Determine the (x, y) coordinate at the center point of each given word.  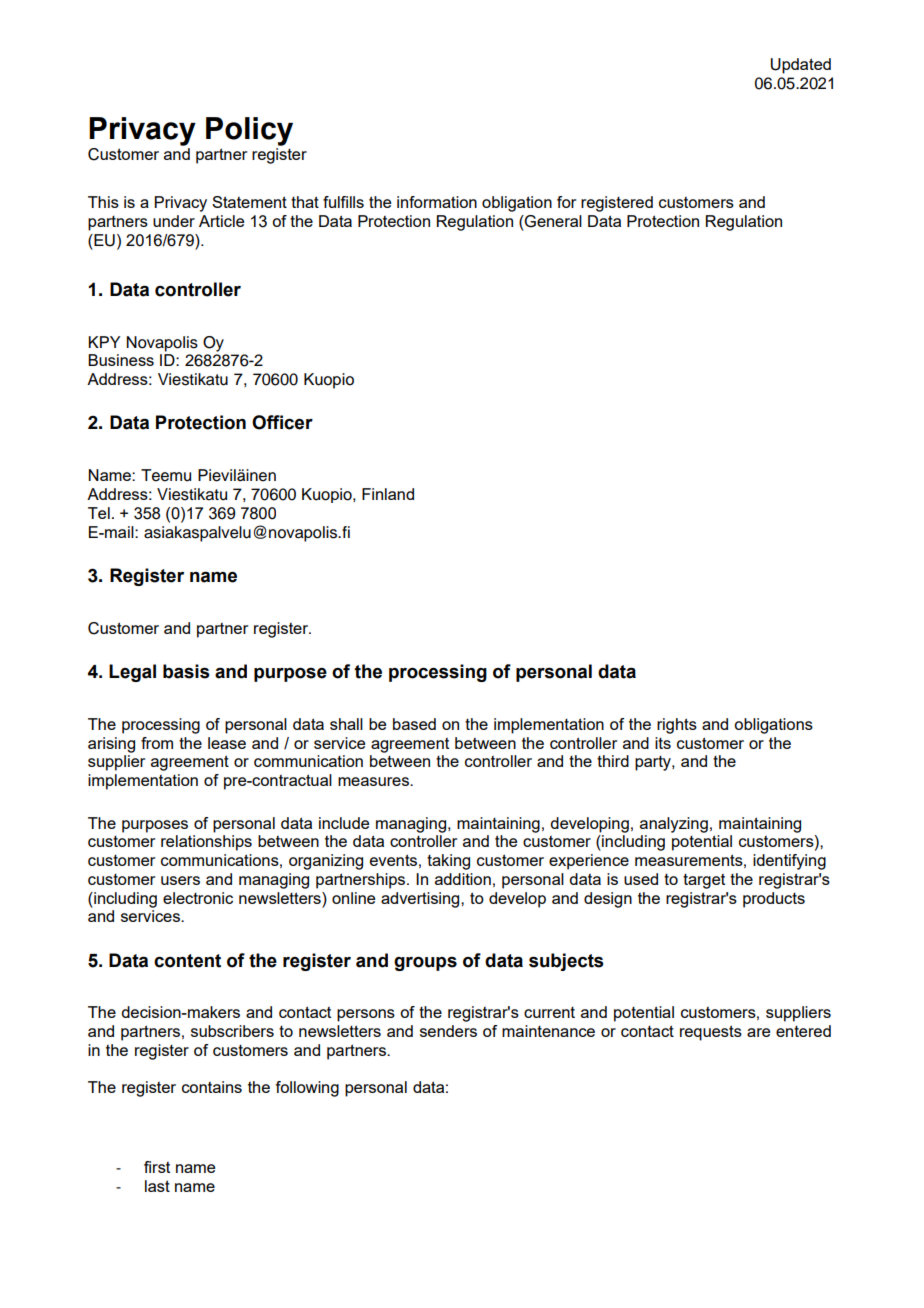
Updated (801, 66)
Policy (249, 131)
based (414, 724)
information (437, 202)
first (157, 1167)
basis (186, 671)
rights (677, 726)
